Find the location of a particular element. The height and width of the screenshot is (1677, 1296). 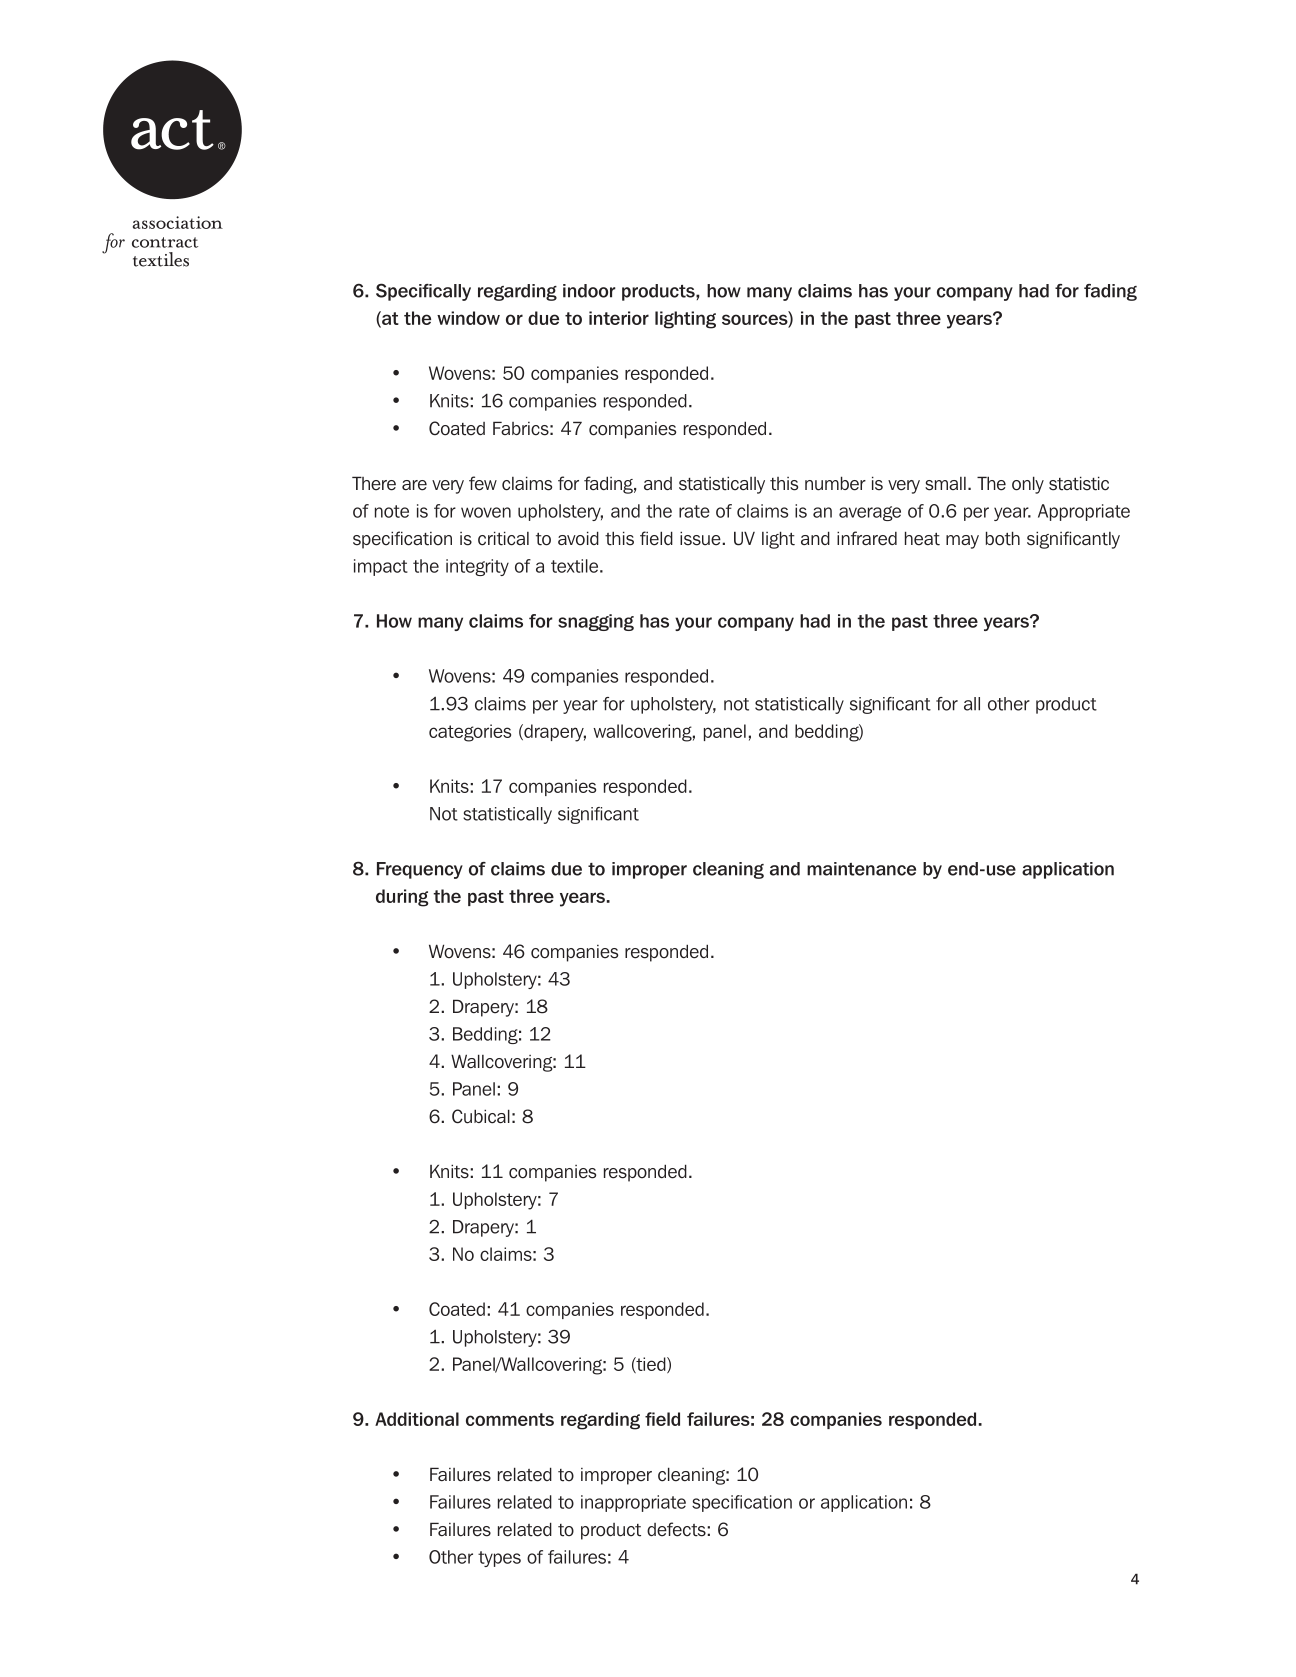

window is located at coordinates (468, 318).
